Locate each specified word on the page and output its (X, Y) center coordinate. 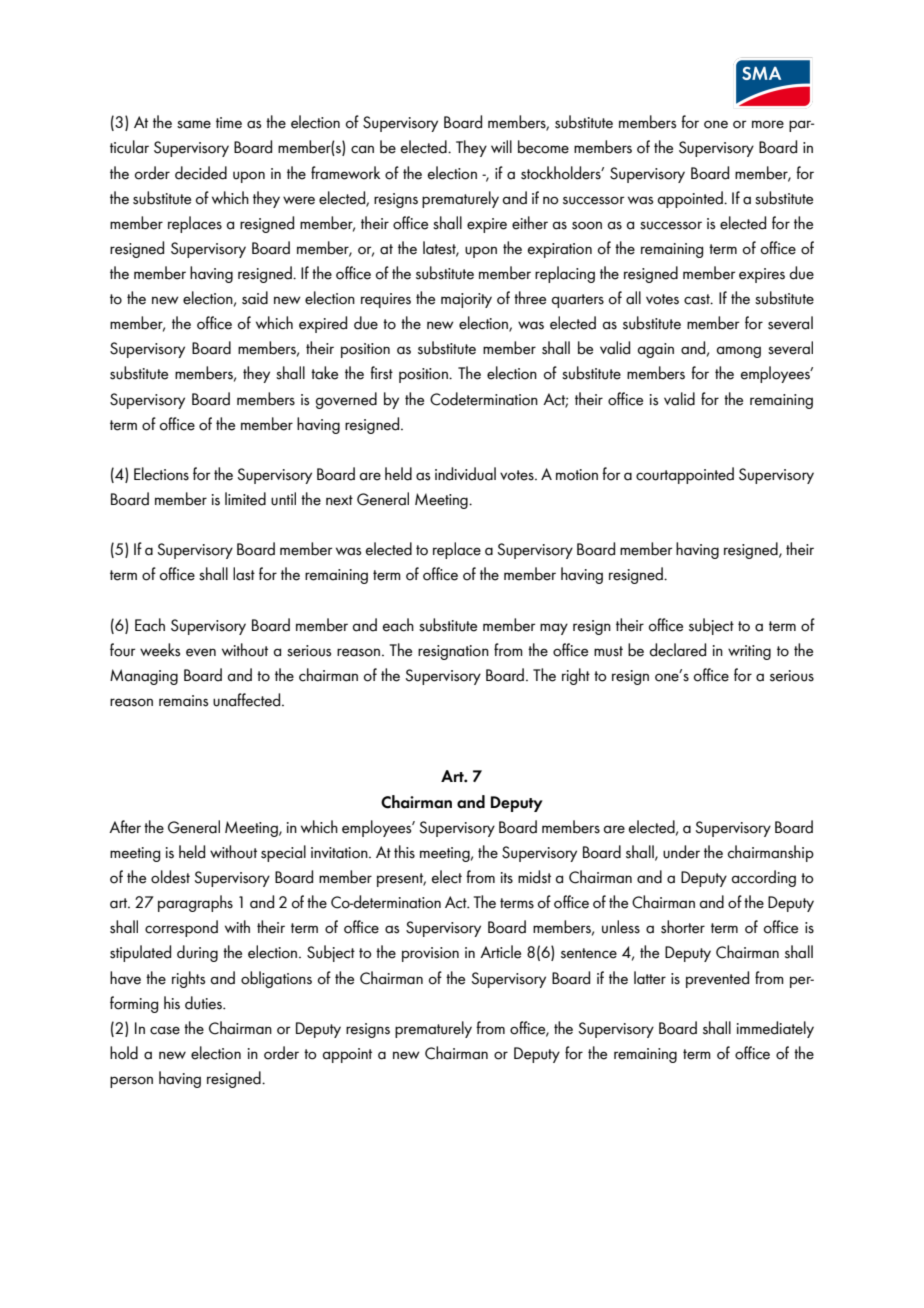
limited (245, 499)
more (768, 124)
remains (183, 701)
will (501, 146)
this (404, 852)
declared (678, 650)
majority (466, 300)
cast (698, 299)
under (681, 852)
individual (465, 474)
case (165, 1030)
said (255, 298)
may (554, 629)
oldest (170, 877)
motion (577, 475)
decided (201, 173)
